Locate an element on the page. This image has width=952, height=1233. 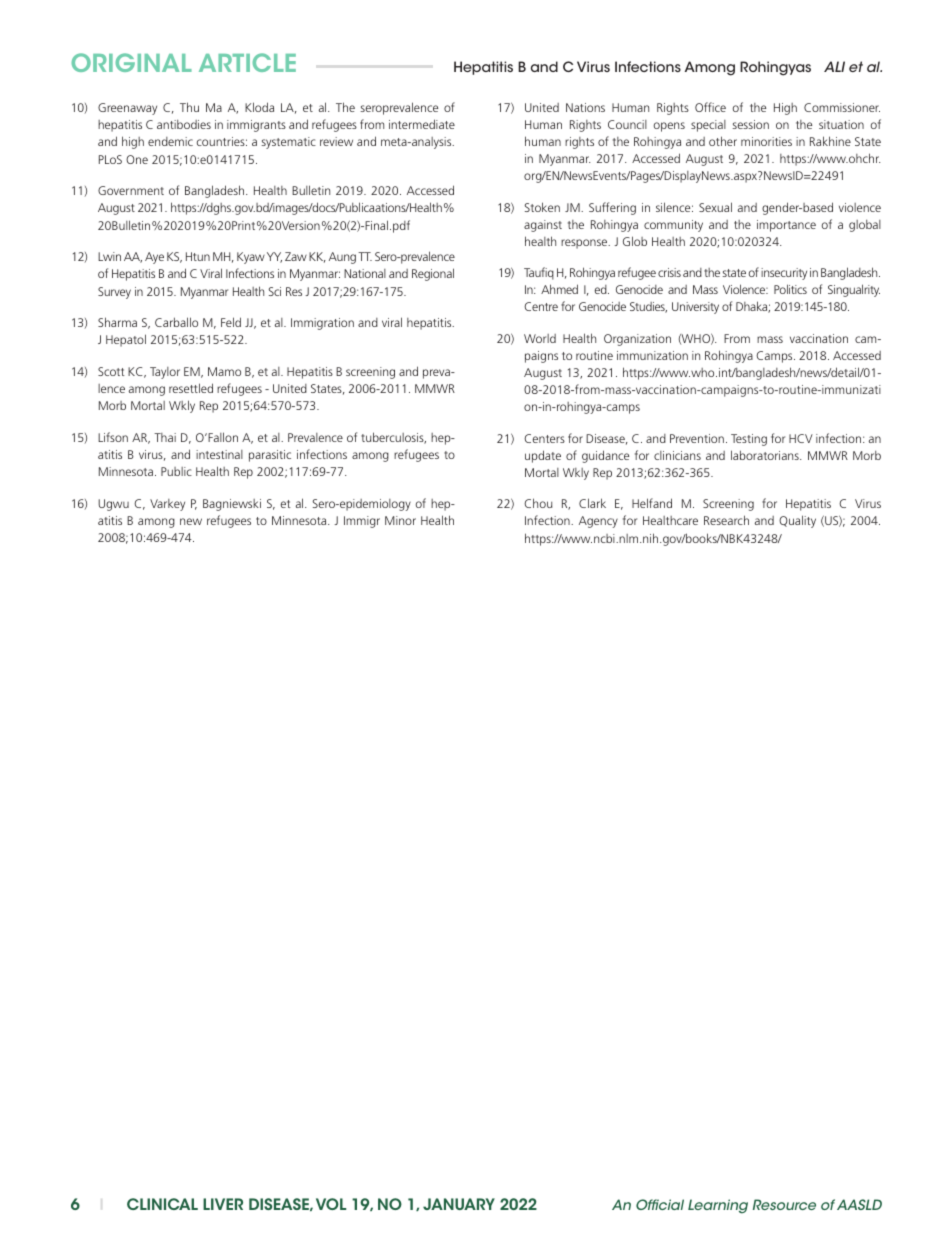
Agency is located at coordinates (598, 522).
